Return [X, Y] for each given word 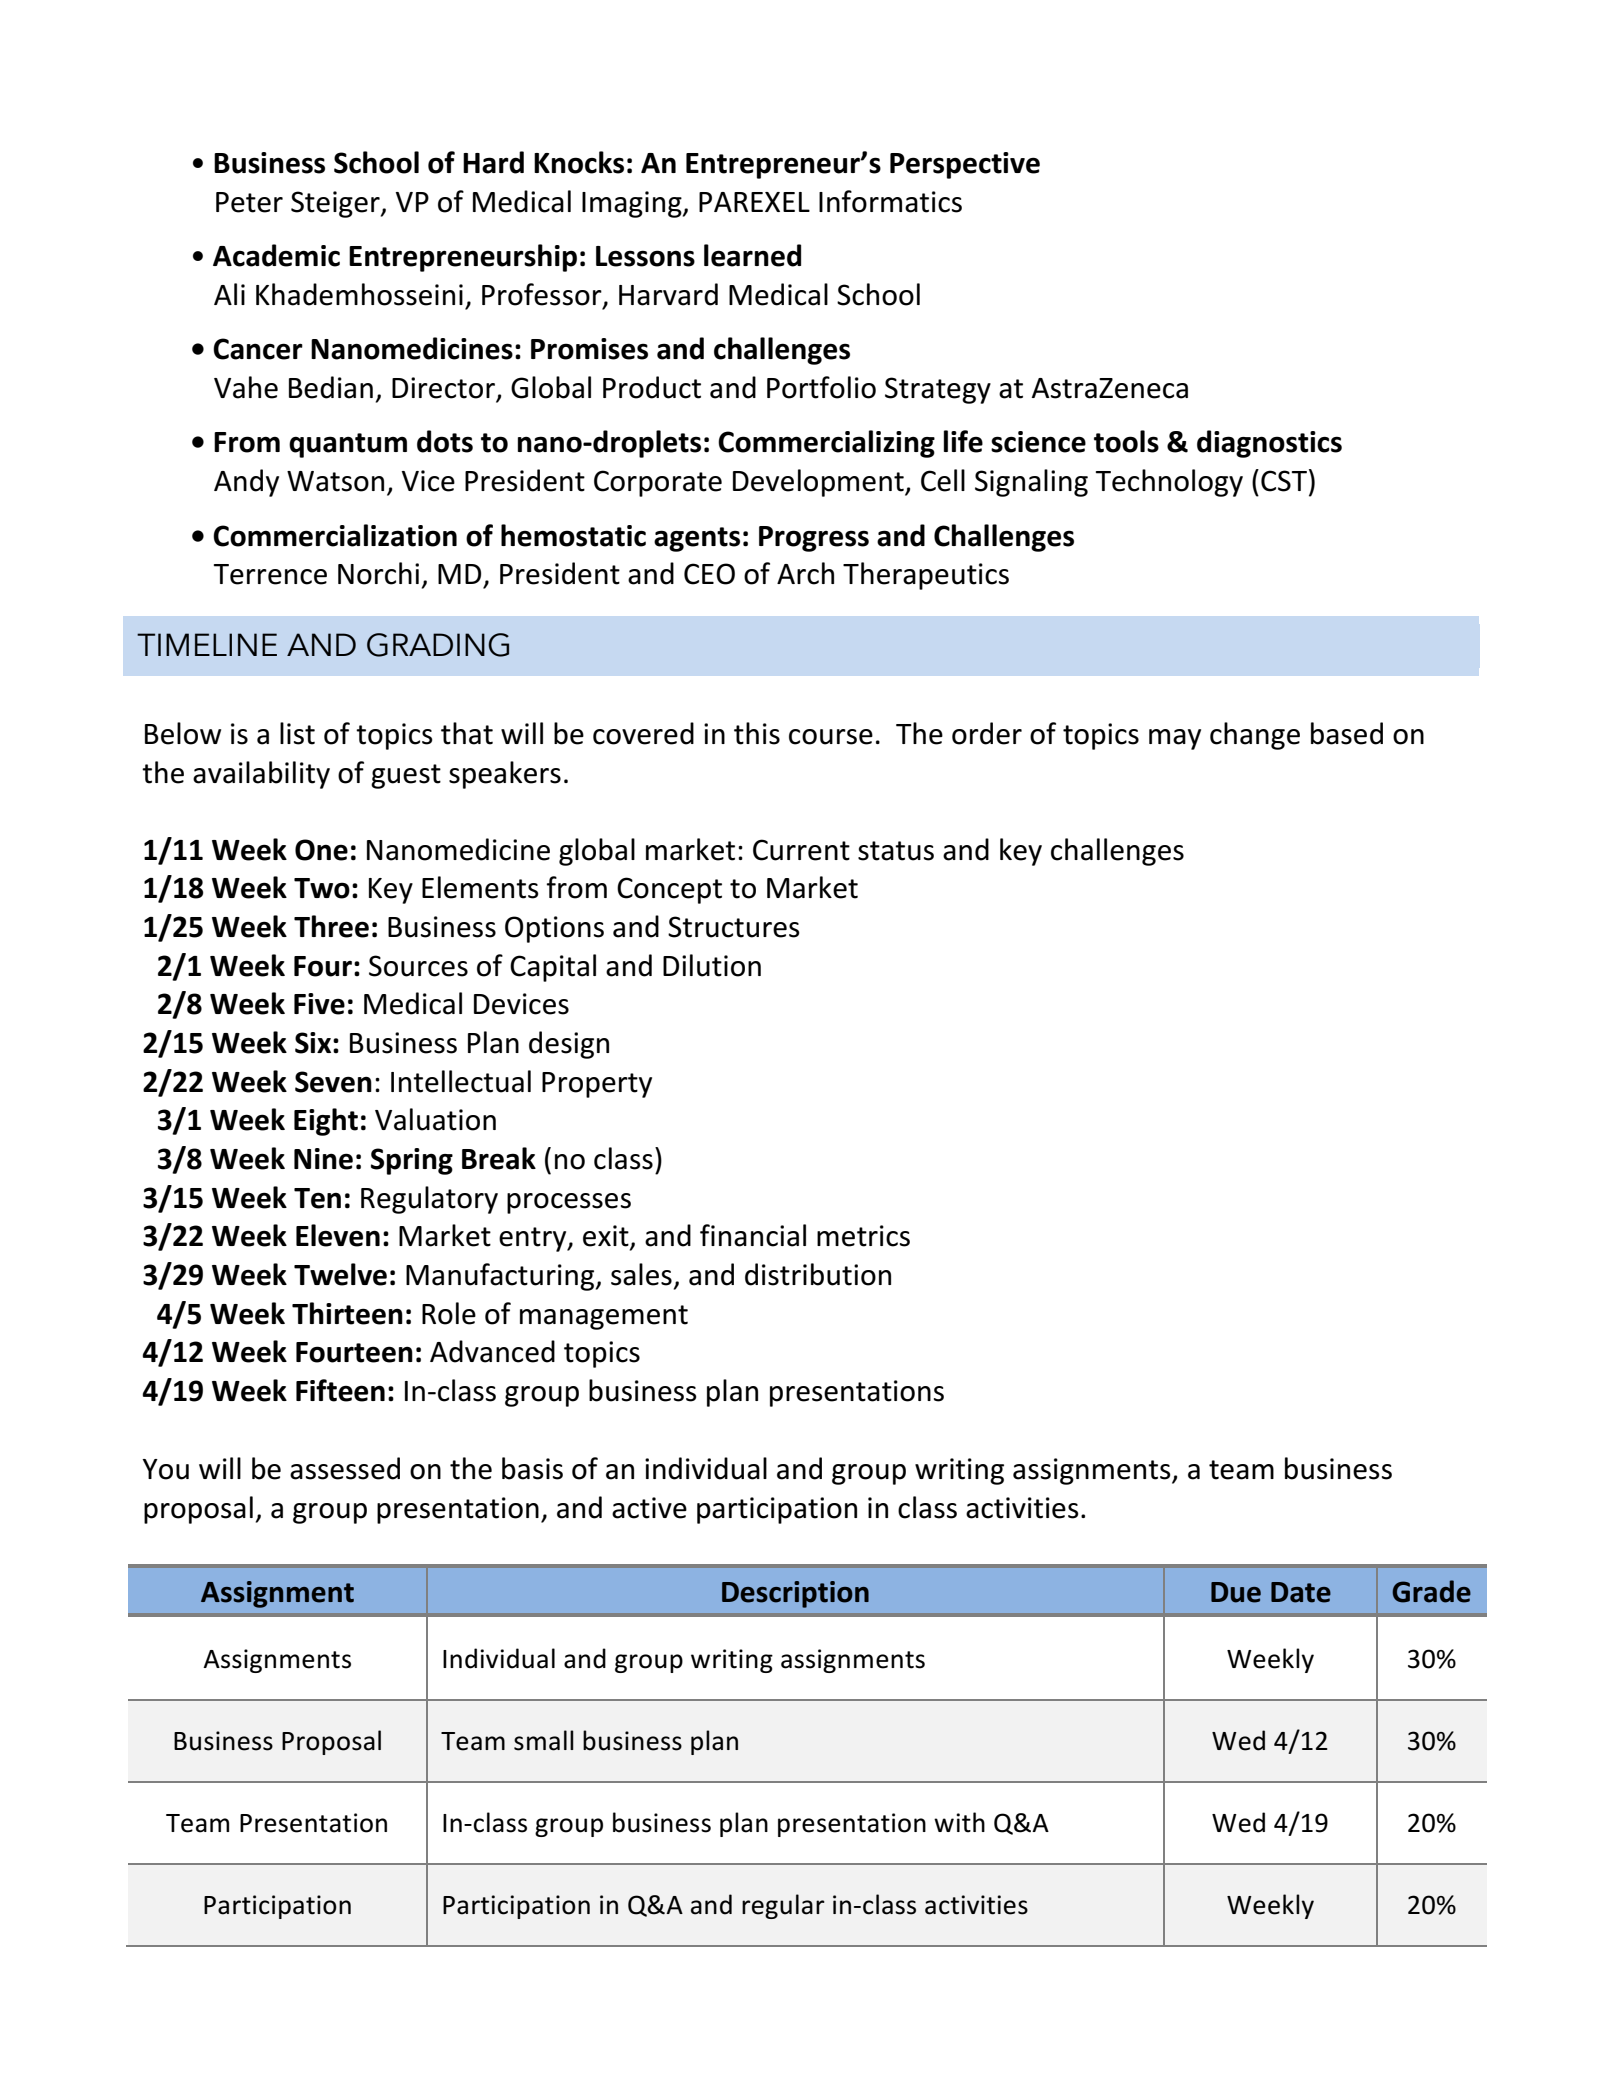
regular [783, 1906]
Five [319, 1004]
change [1255, 736]
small [544, 1740]
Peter [249, 202]
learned [752, 255]
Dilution [712, 965]
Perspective [965, 165]
